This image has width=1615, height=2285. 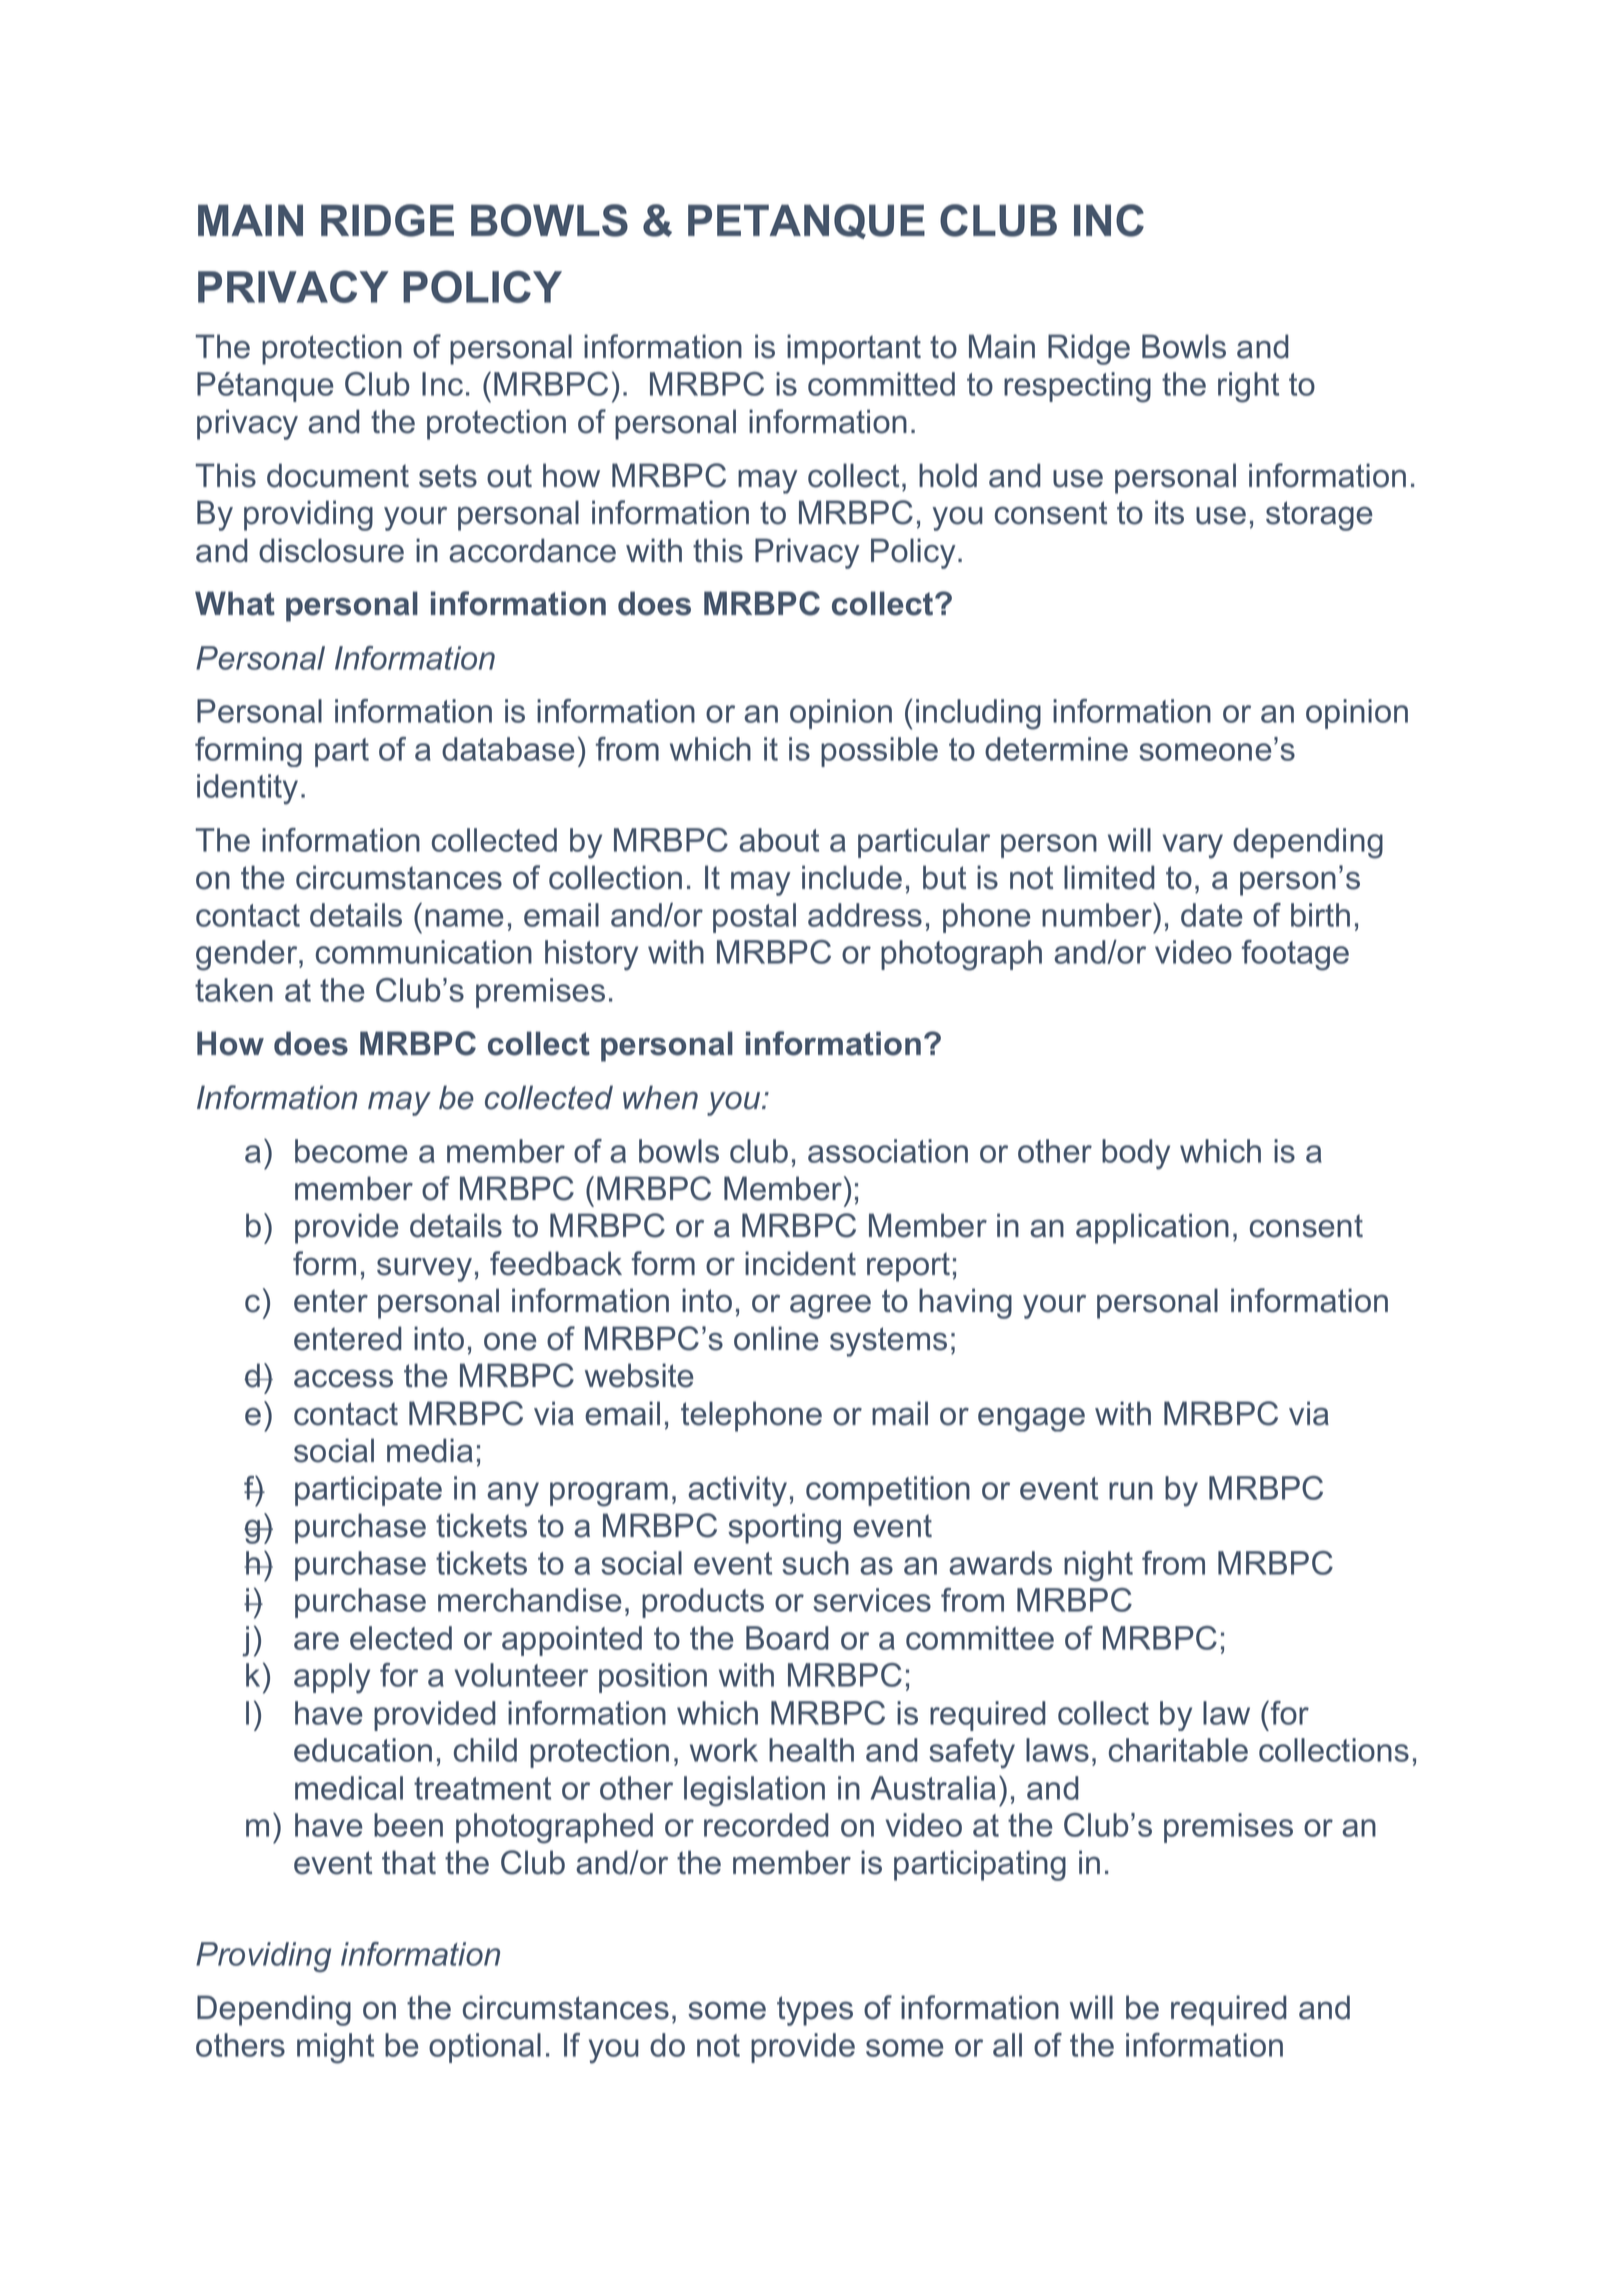 I want to click on incident, so click(x=800, y=1263).
